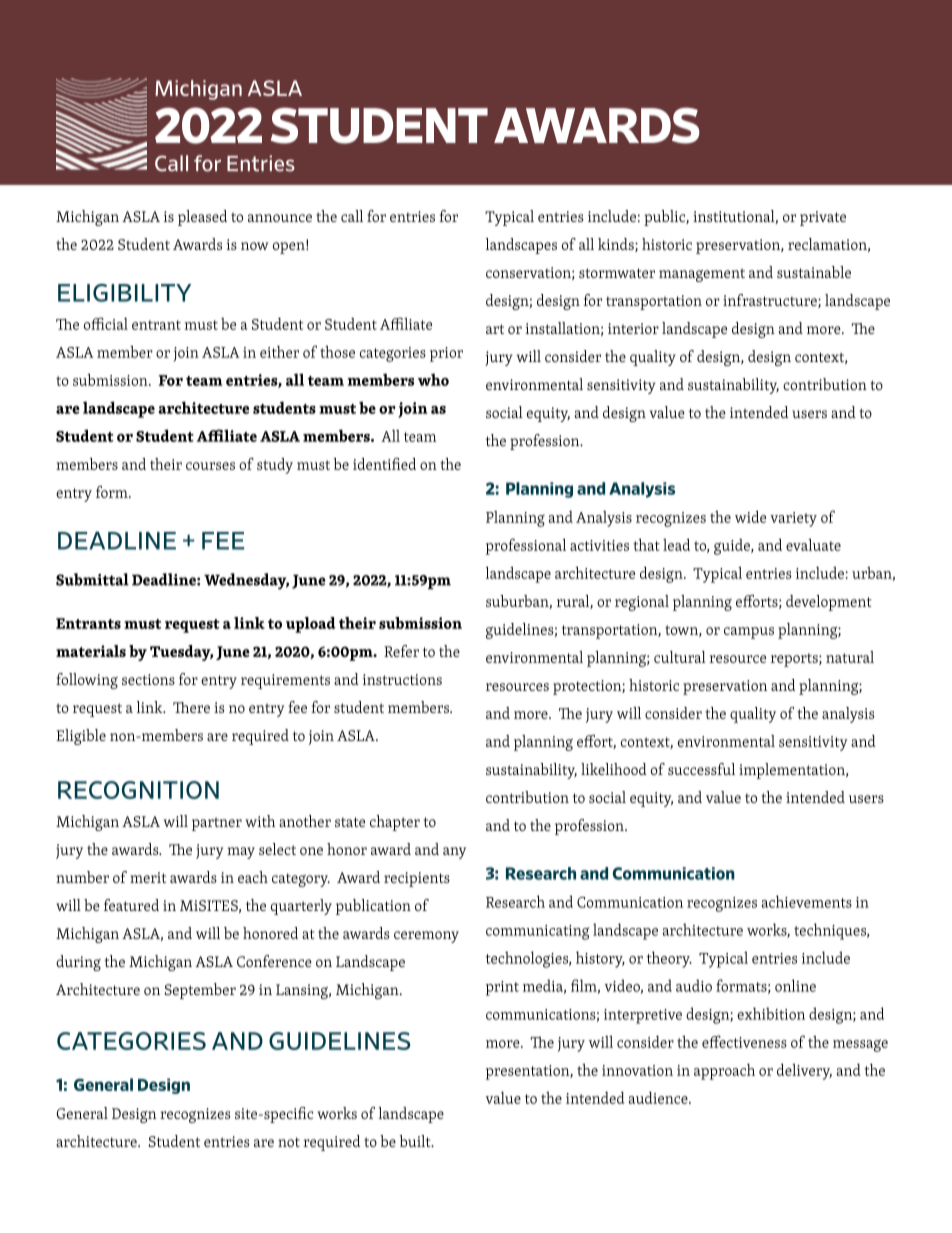  Describe the element at coordinates (814, 272) in the image. I see `sustainable` at that location.
